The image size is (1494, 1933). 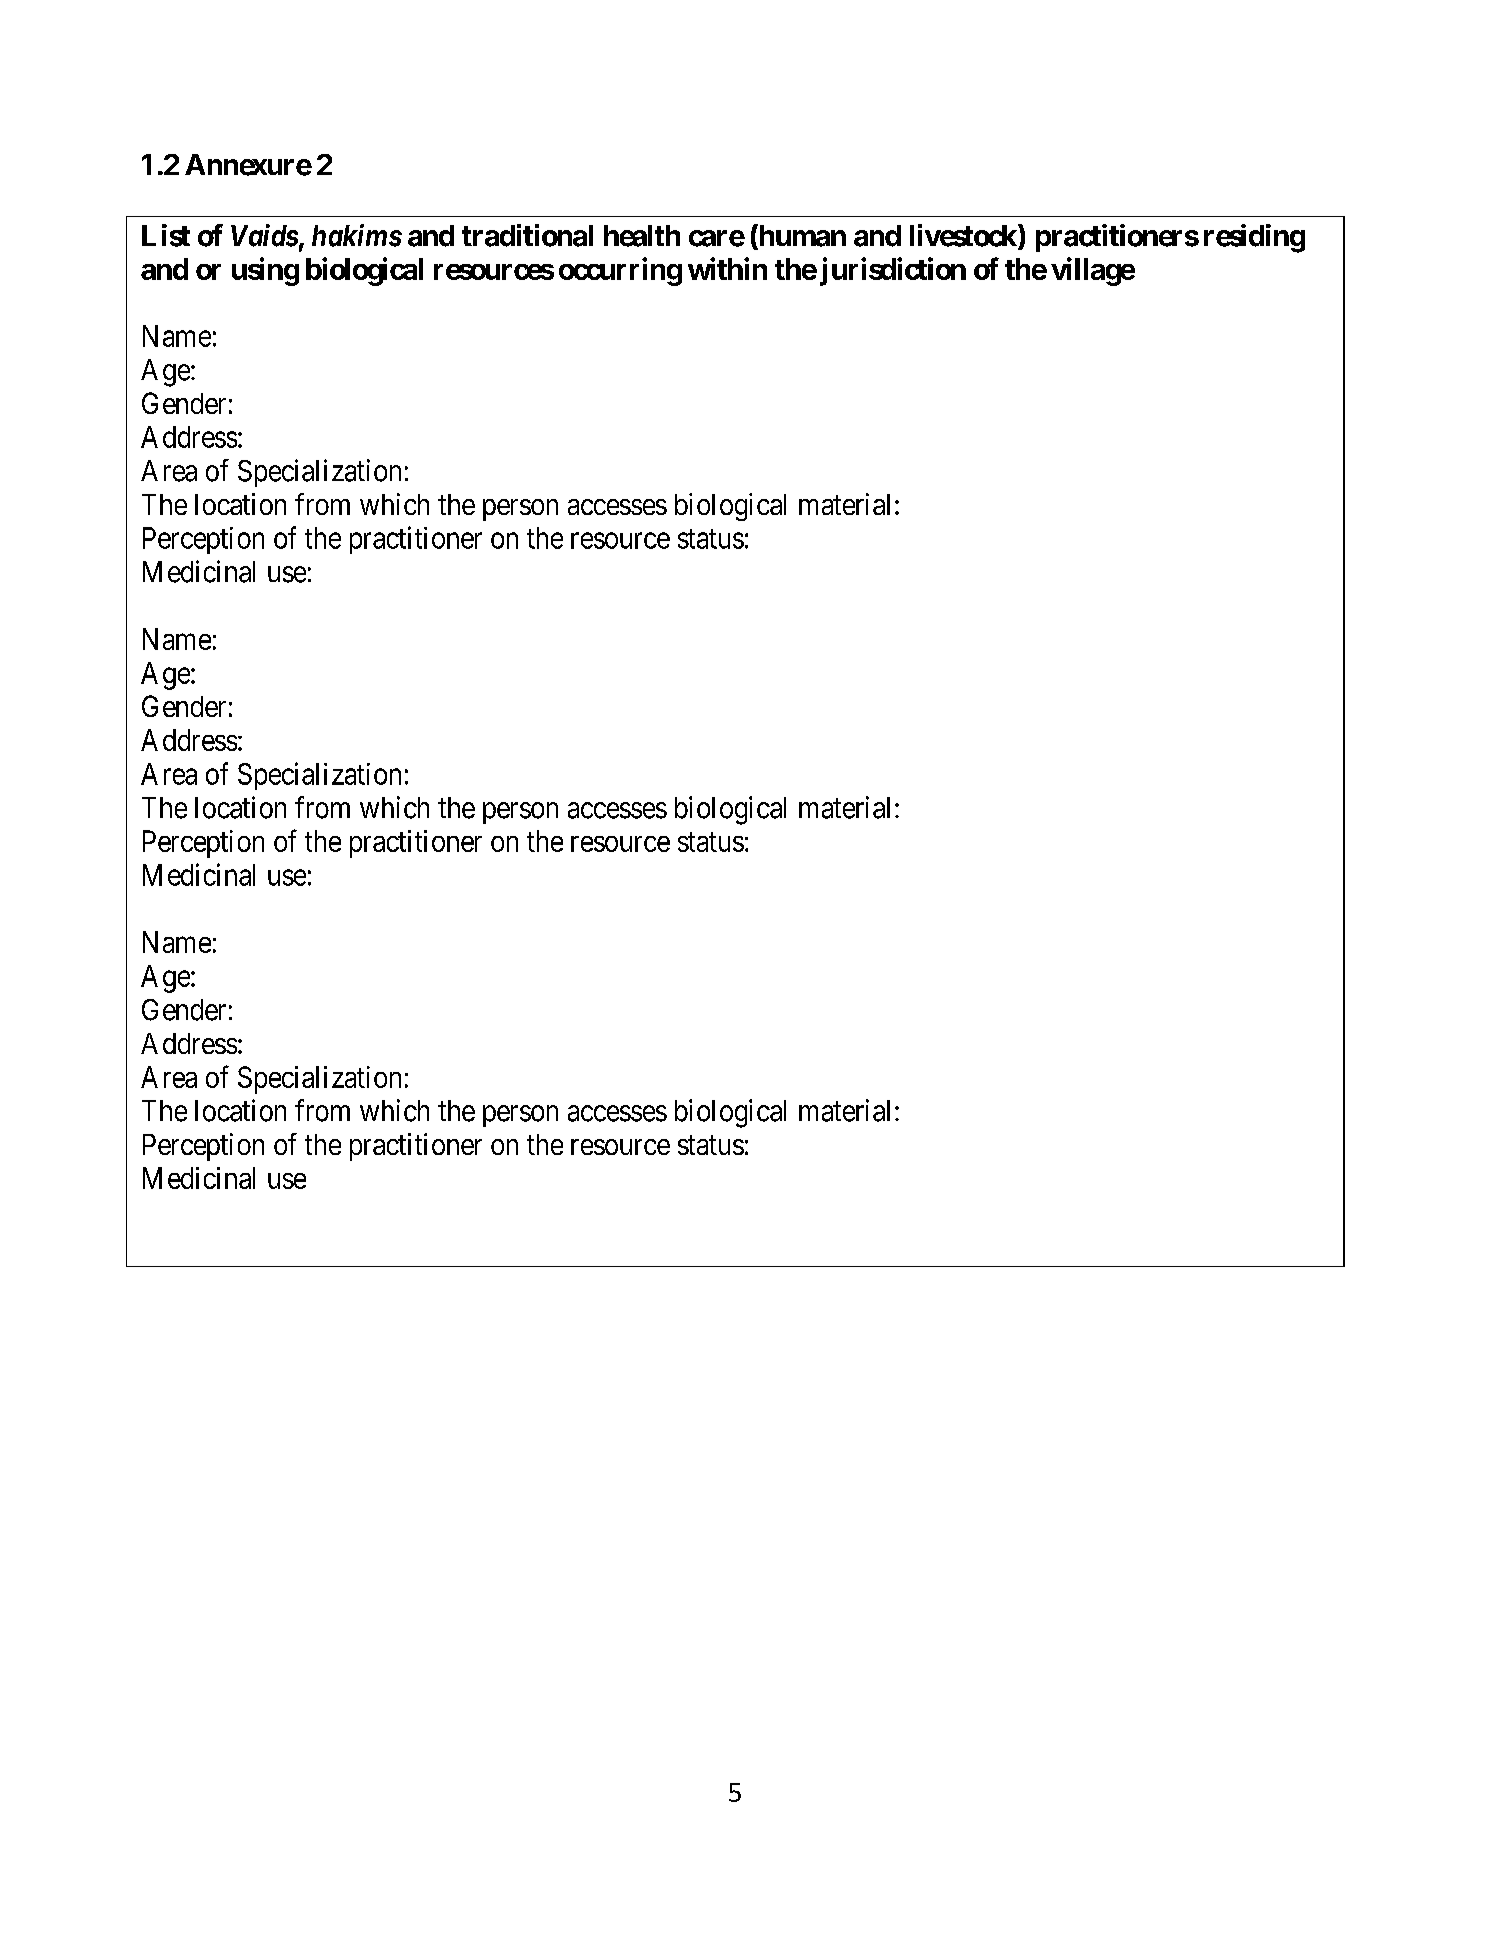 I want to click on jurisdiction, so click(x=893, y=271).
